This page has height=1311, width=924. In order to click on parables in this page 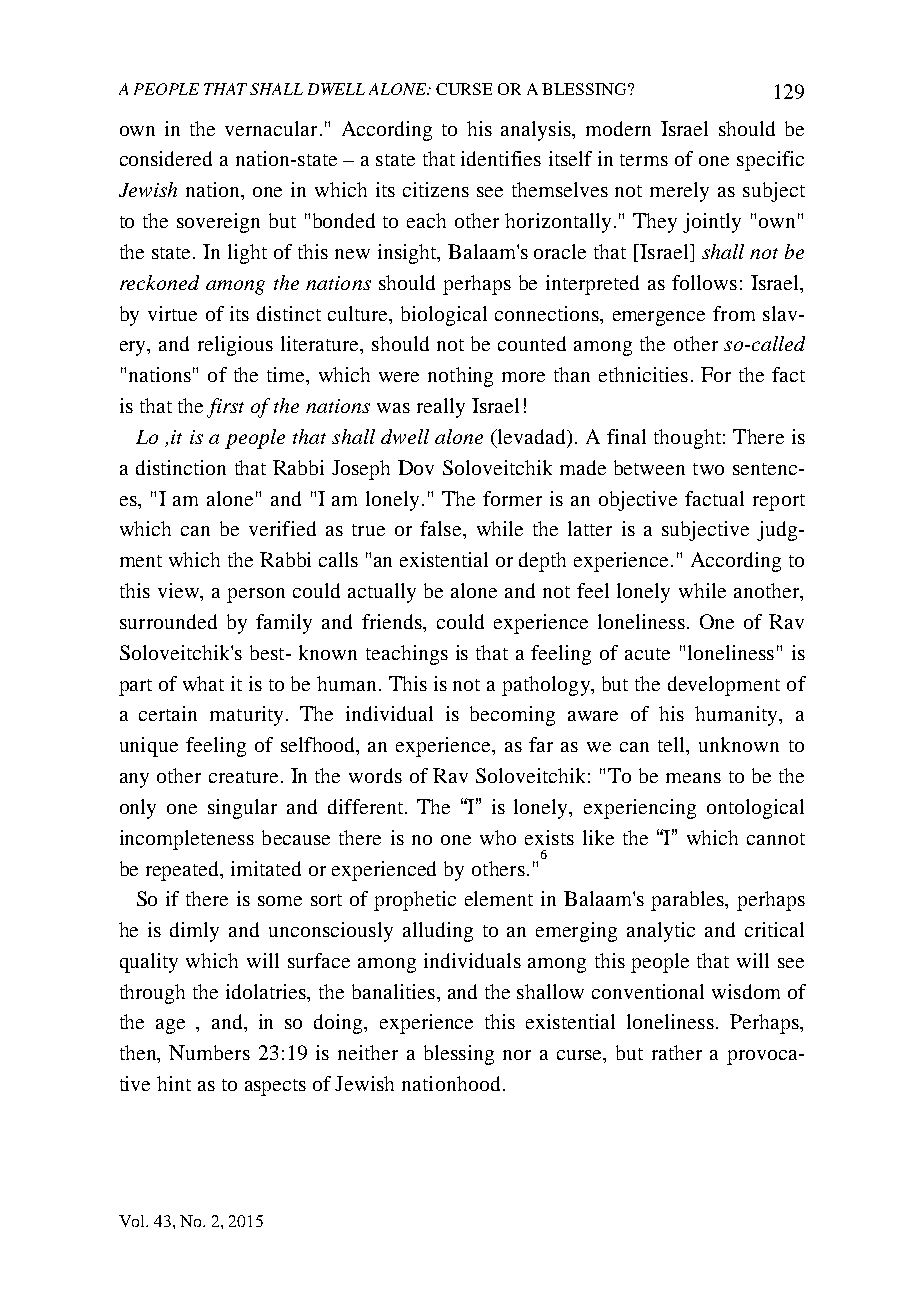, I will do `click(688, 901)`.
